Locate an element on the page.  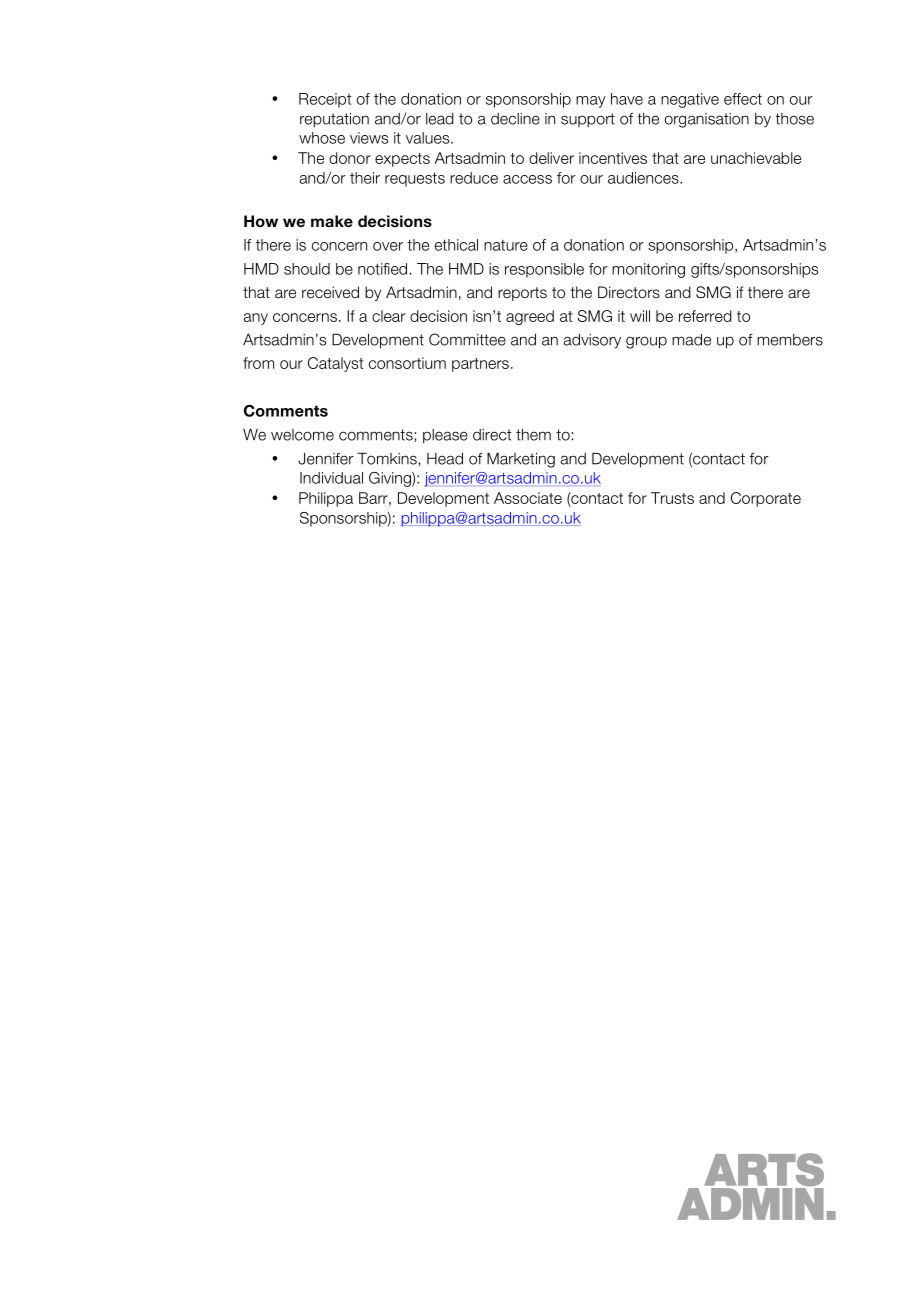
partners is located at coordinates (480, 365).
